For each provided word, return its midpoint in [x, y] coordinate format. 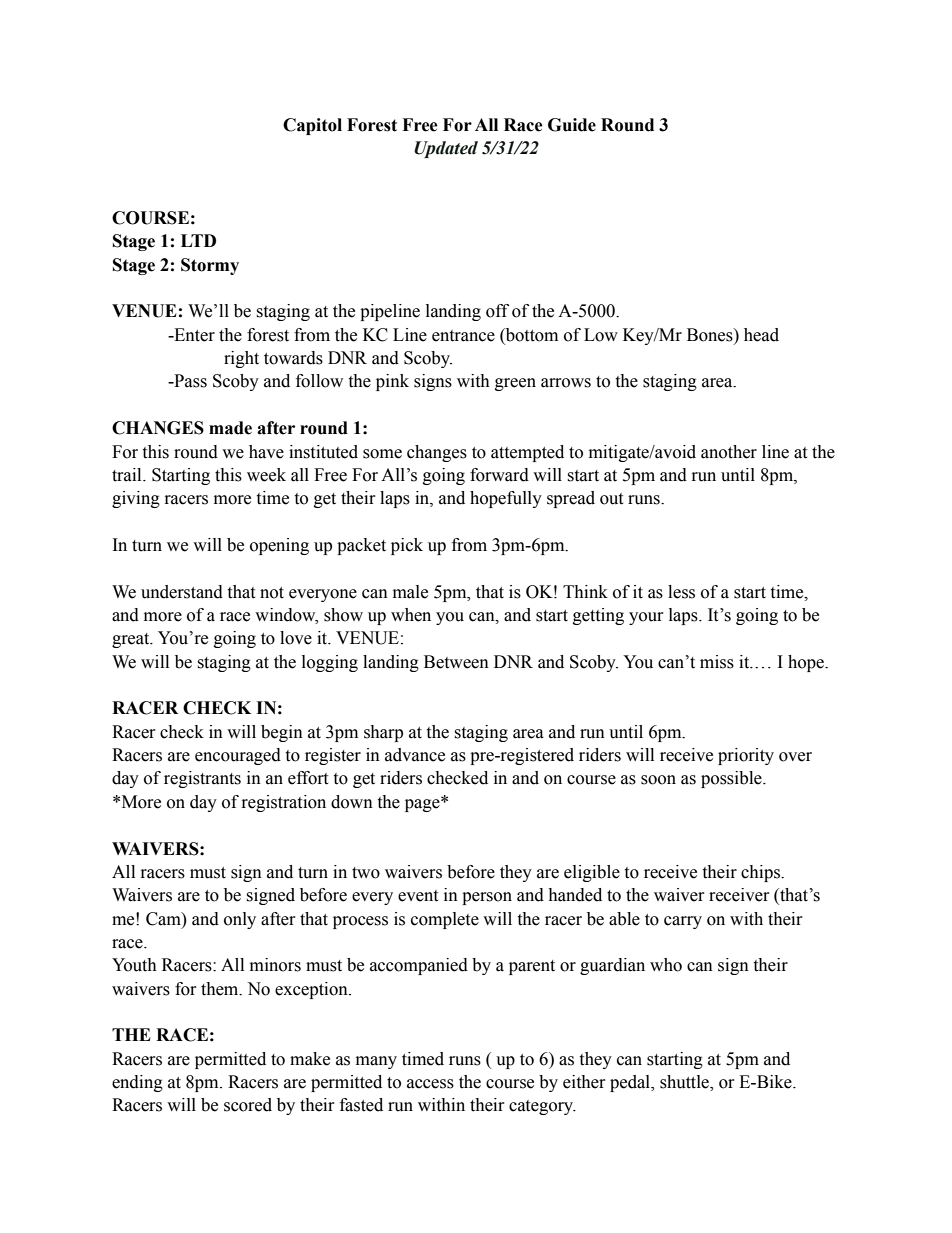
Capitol [312, 126]
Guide [572, 125]
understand [182, 592]
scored [248, 1105]
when [411, 615]
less [681, 592]
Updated [446, 149]
